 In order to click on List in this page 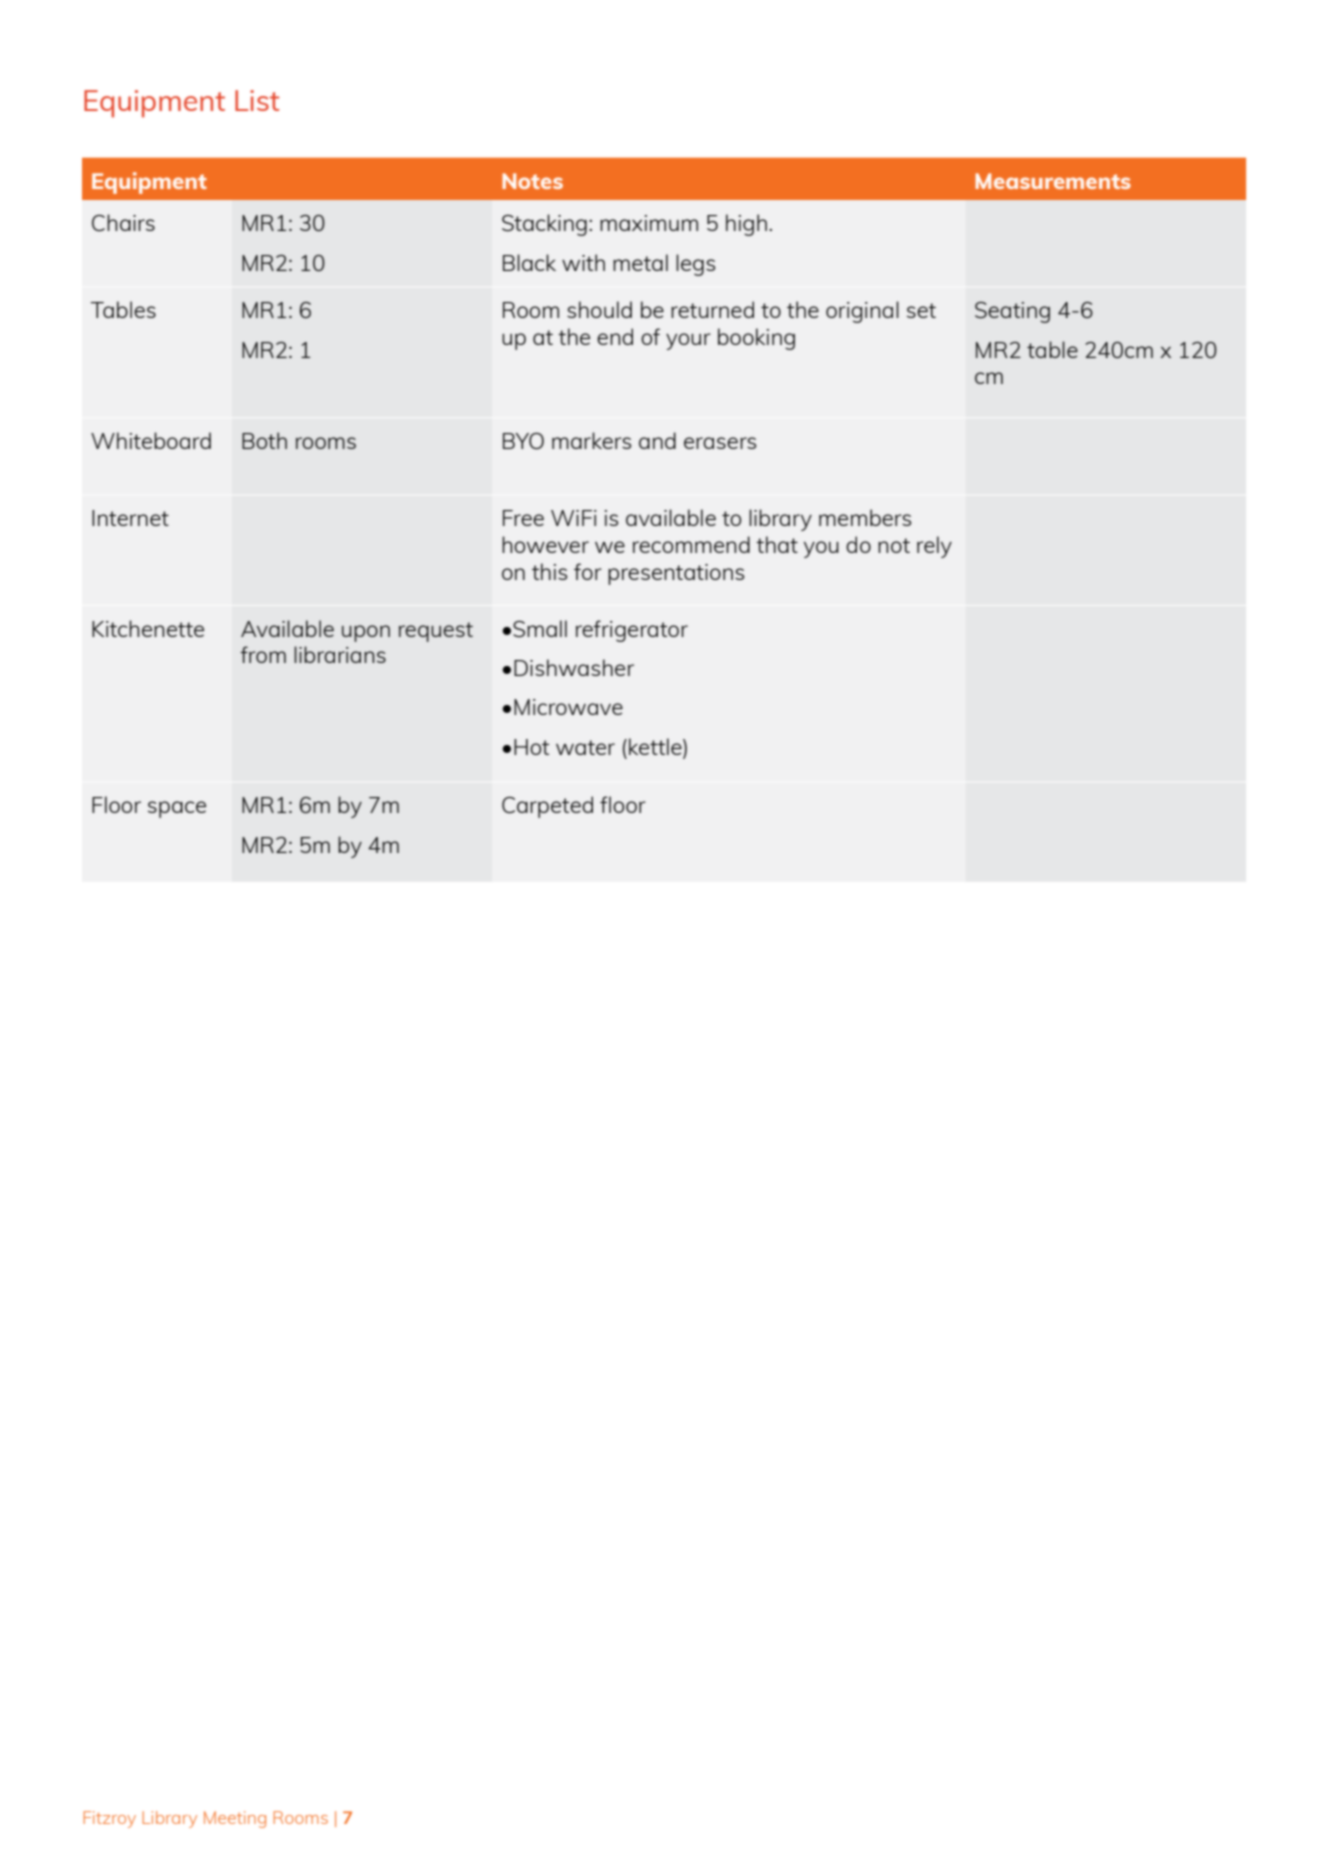, I will do `click(257, 100)`.
